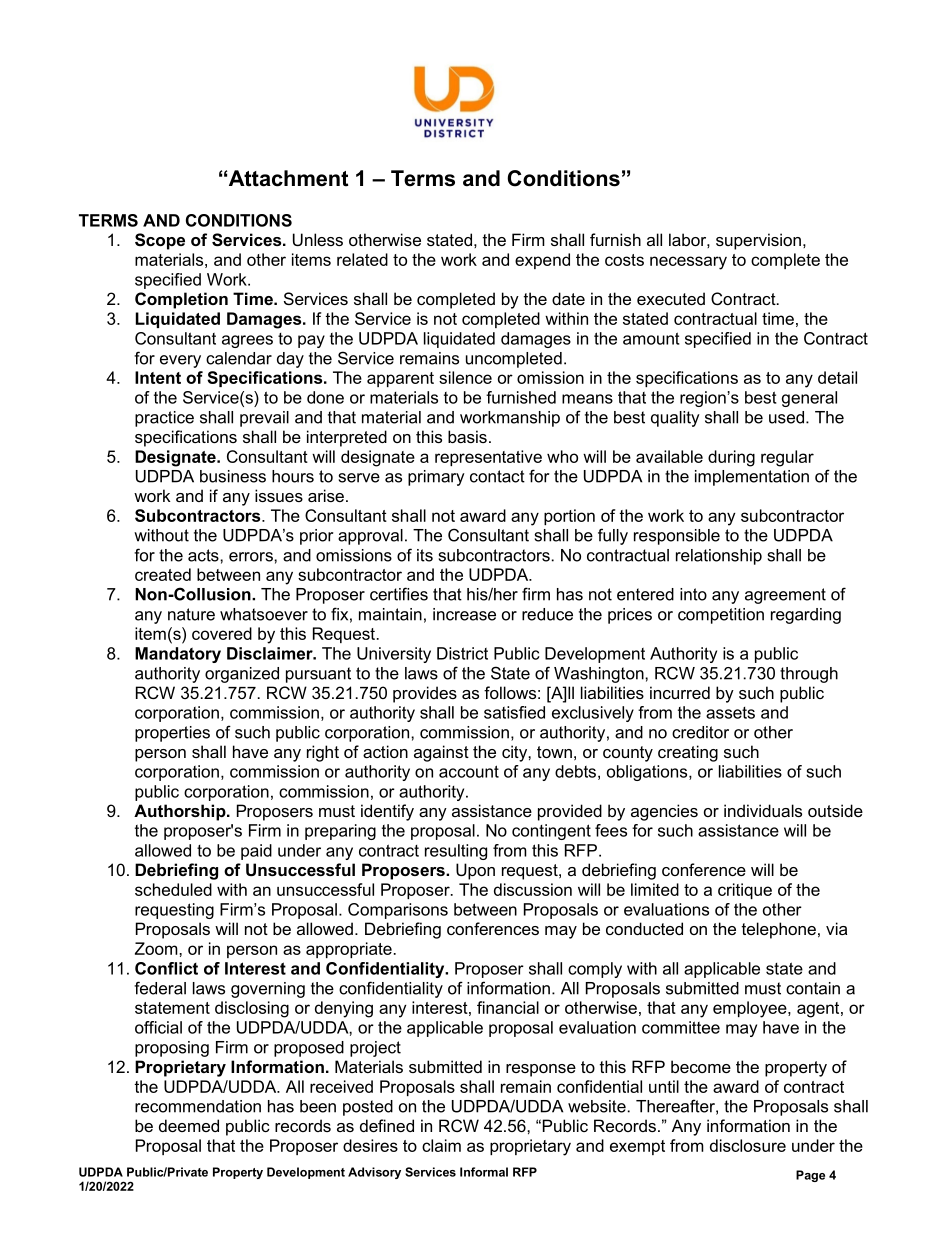  Describe the element at coordinates (181, 300) in the screenshot. I see `Completion` at that location.
